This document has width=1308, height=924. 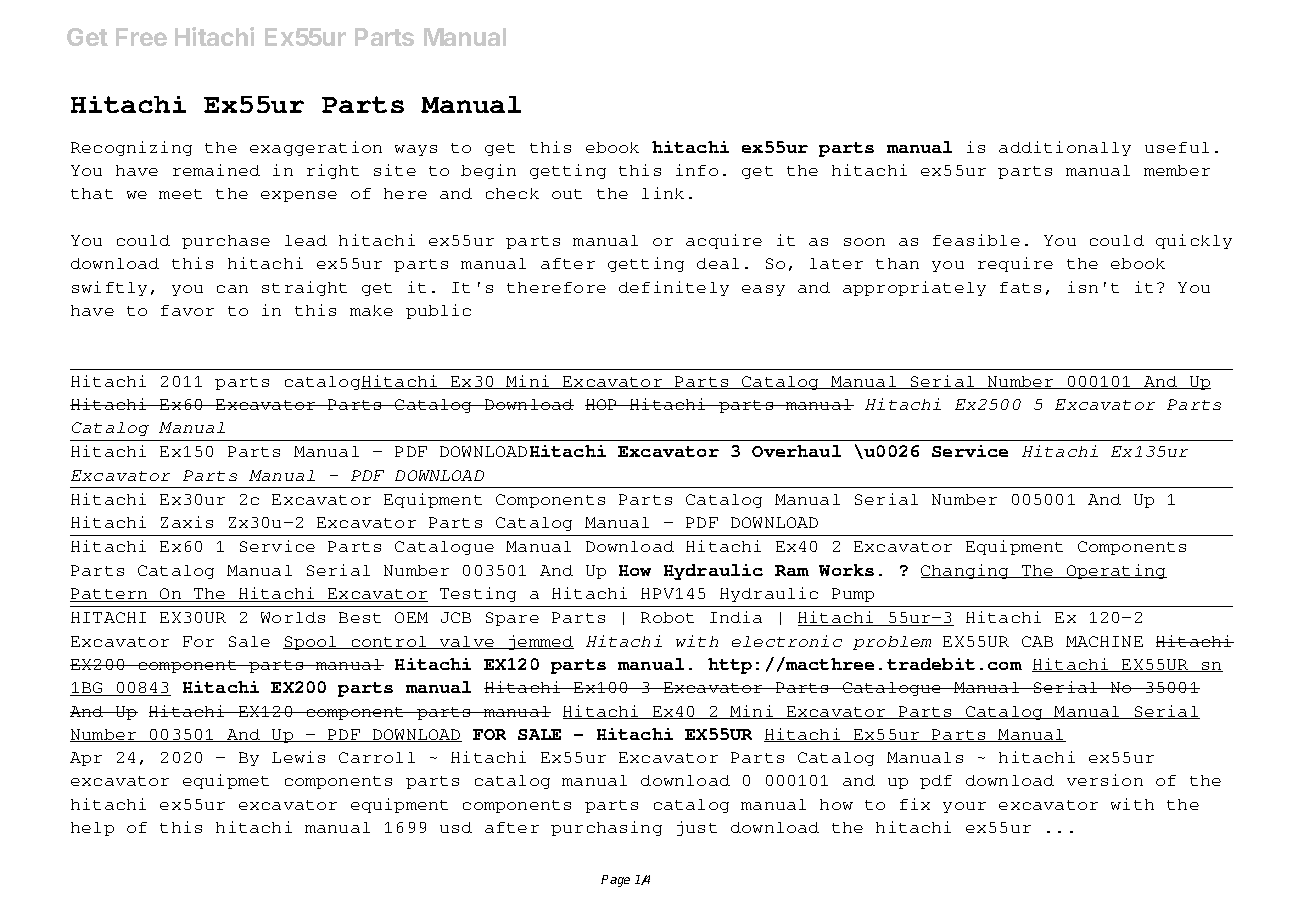 I want to click on additionally, so click(x=1065, y=148).
